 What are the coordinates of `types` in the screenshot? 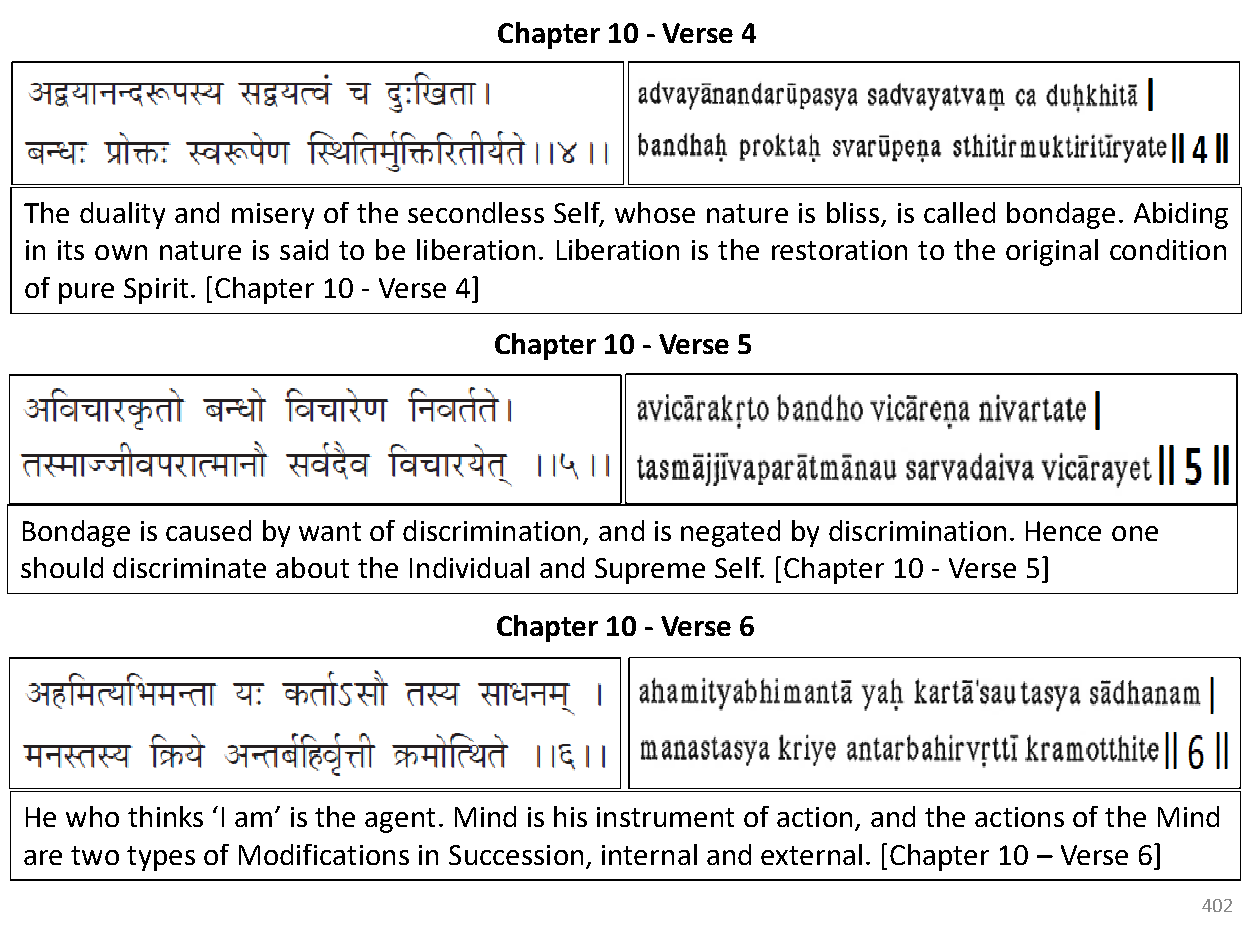 It's located at (161, 858).
